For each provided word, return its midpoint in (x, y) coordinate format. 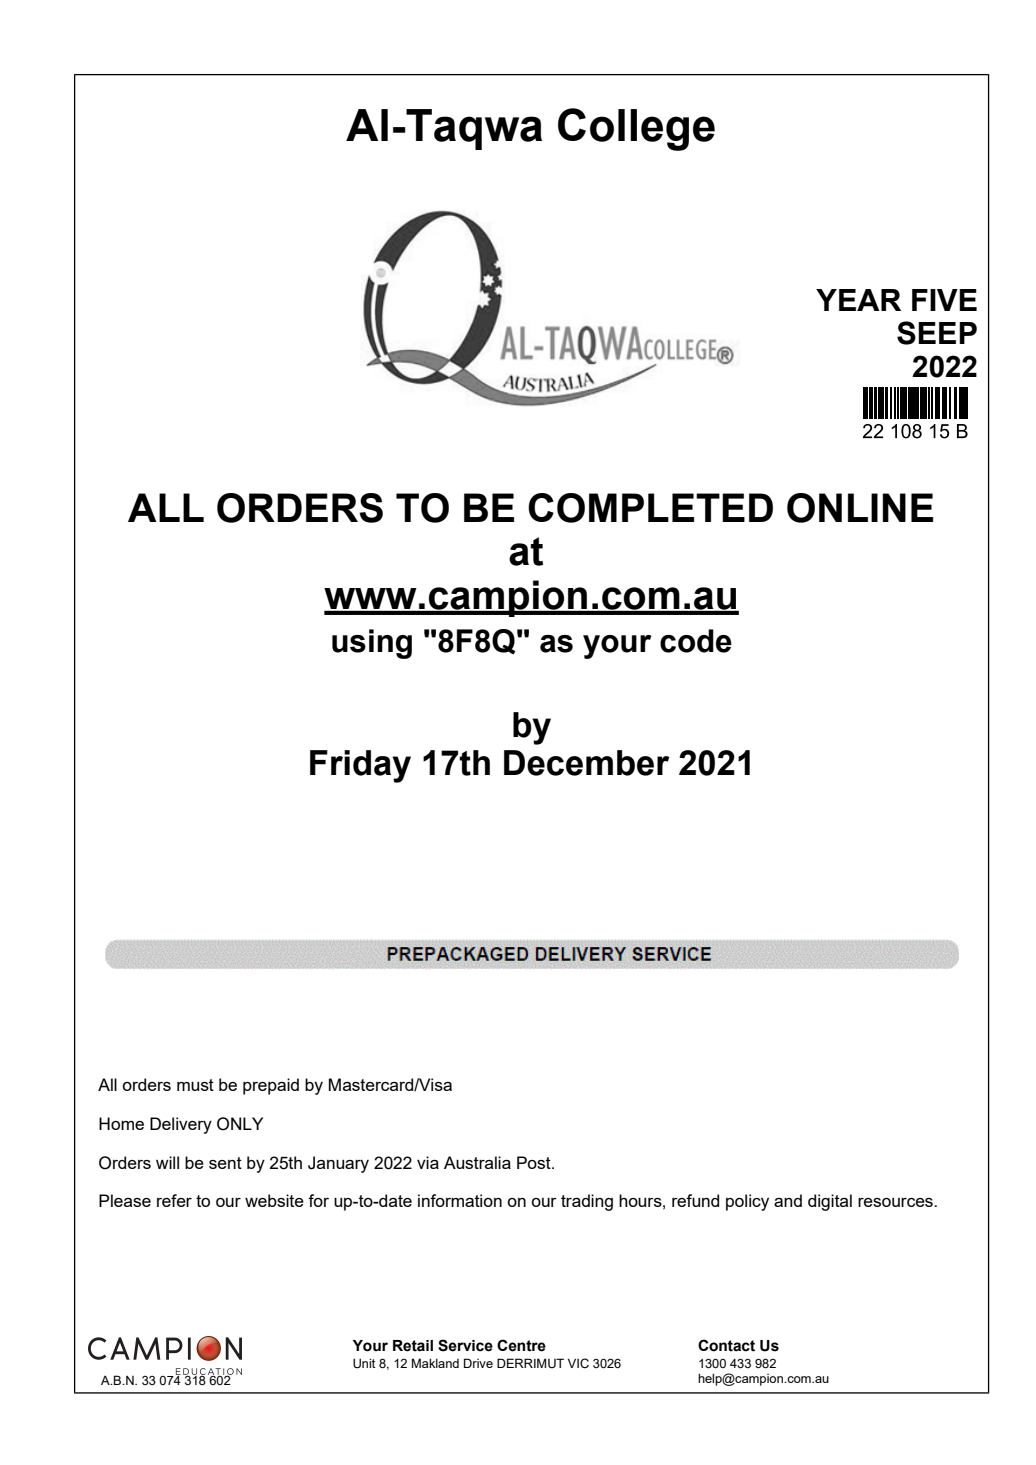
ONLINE (860, 508)
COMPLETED (650, 508)
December (587, 763)
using (372, 644)
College (636, 129)
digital (830, 1202)
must (195, 1085)
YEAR (858, 300)
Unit (364, 1363)
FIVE (944, 300)
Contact (726, 1345)
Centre (521, 1345)
